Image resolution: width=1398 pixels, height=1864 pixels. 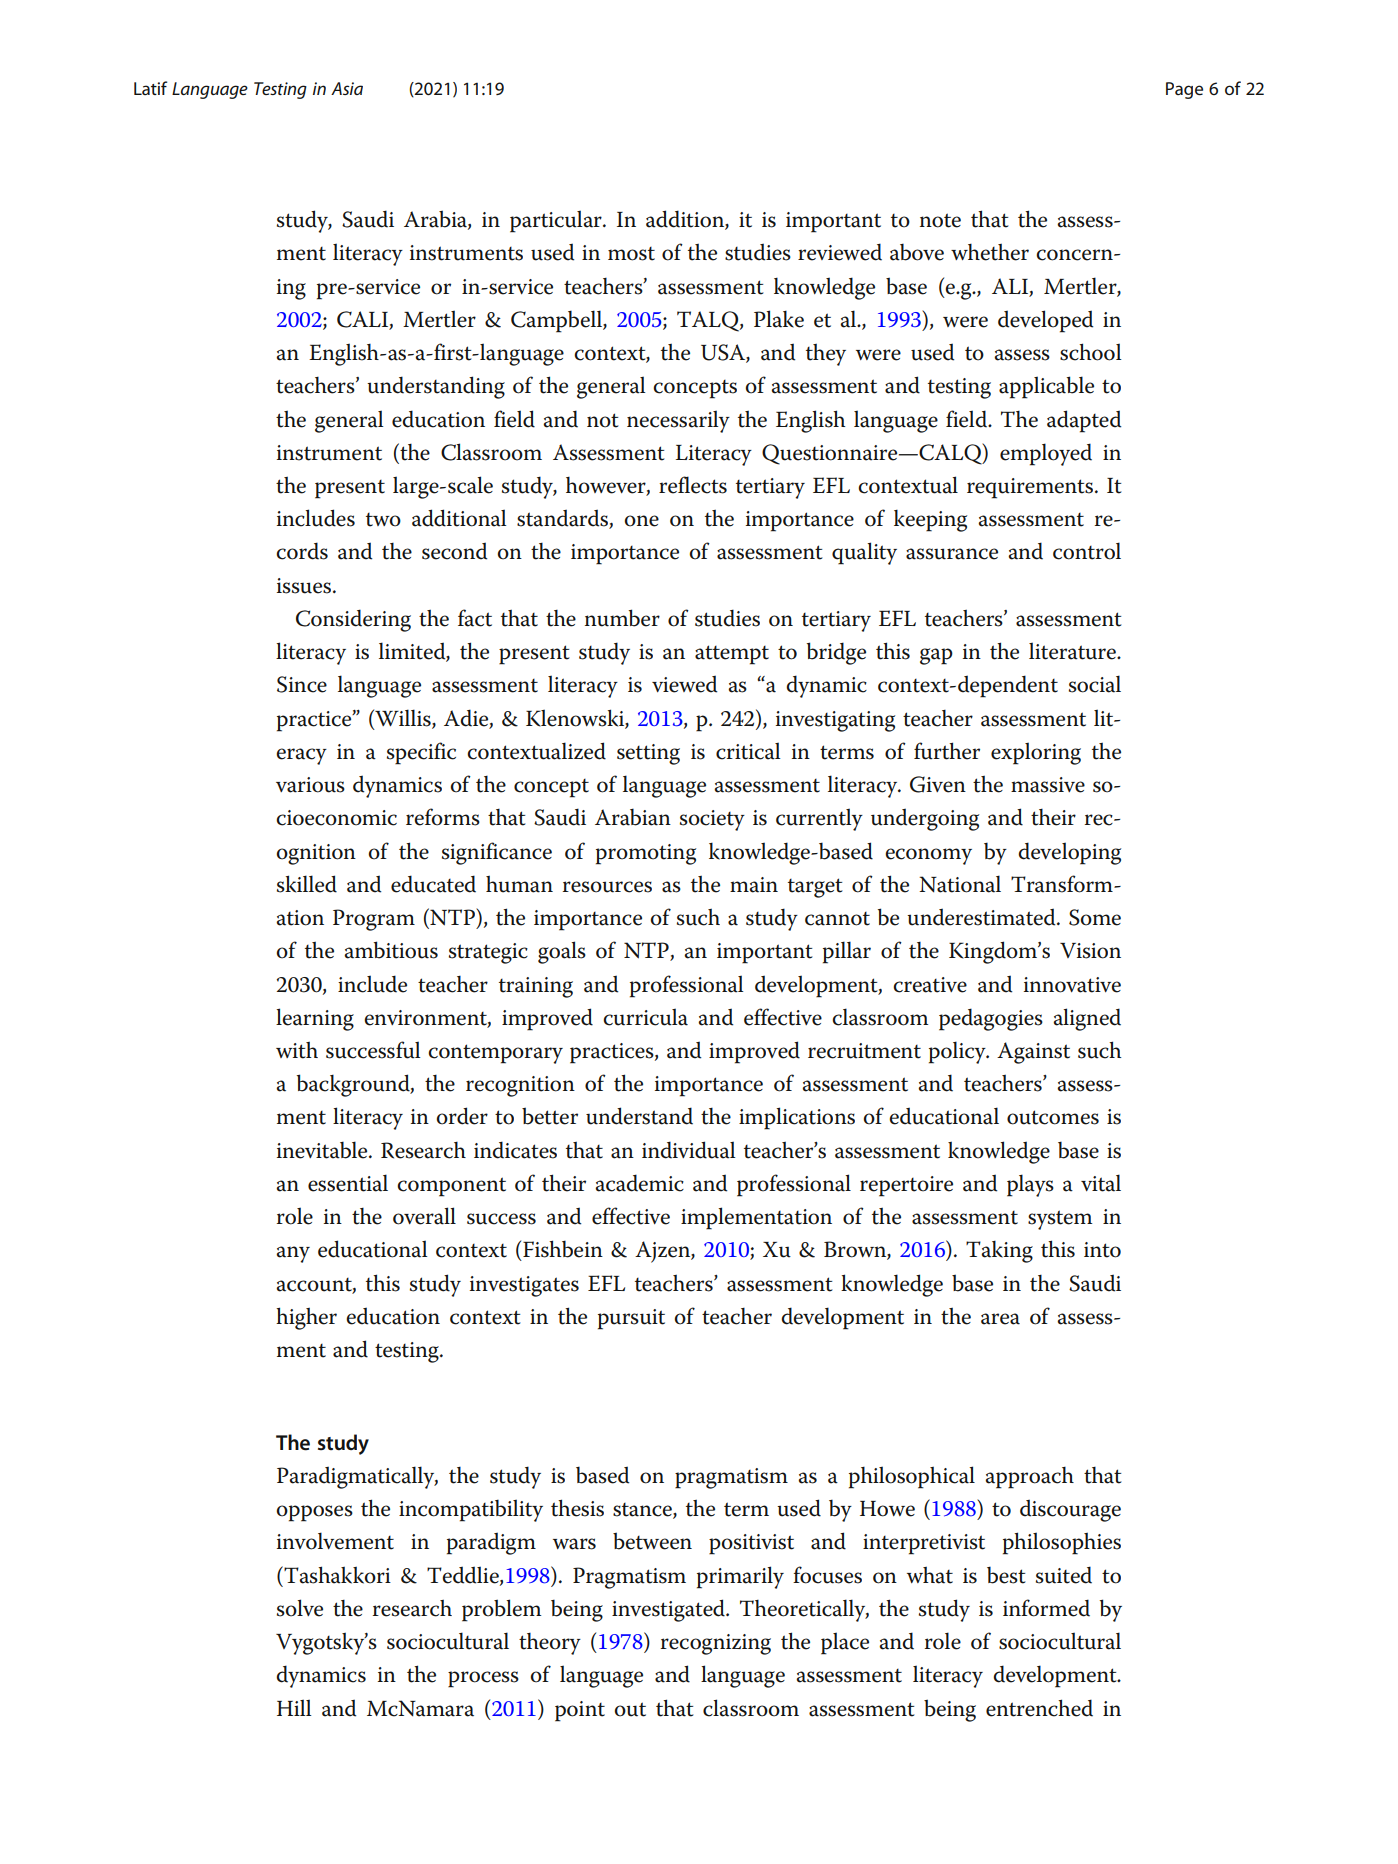 What do you see at coordinates (307, 884) in the document?
I see `skilled` at bounding box center [307, 884].
